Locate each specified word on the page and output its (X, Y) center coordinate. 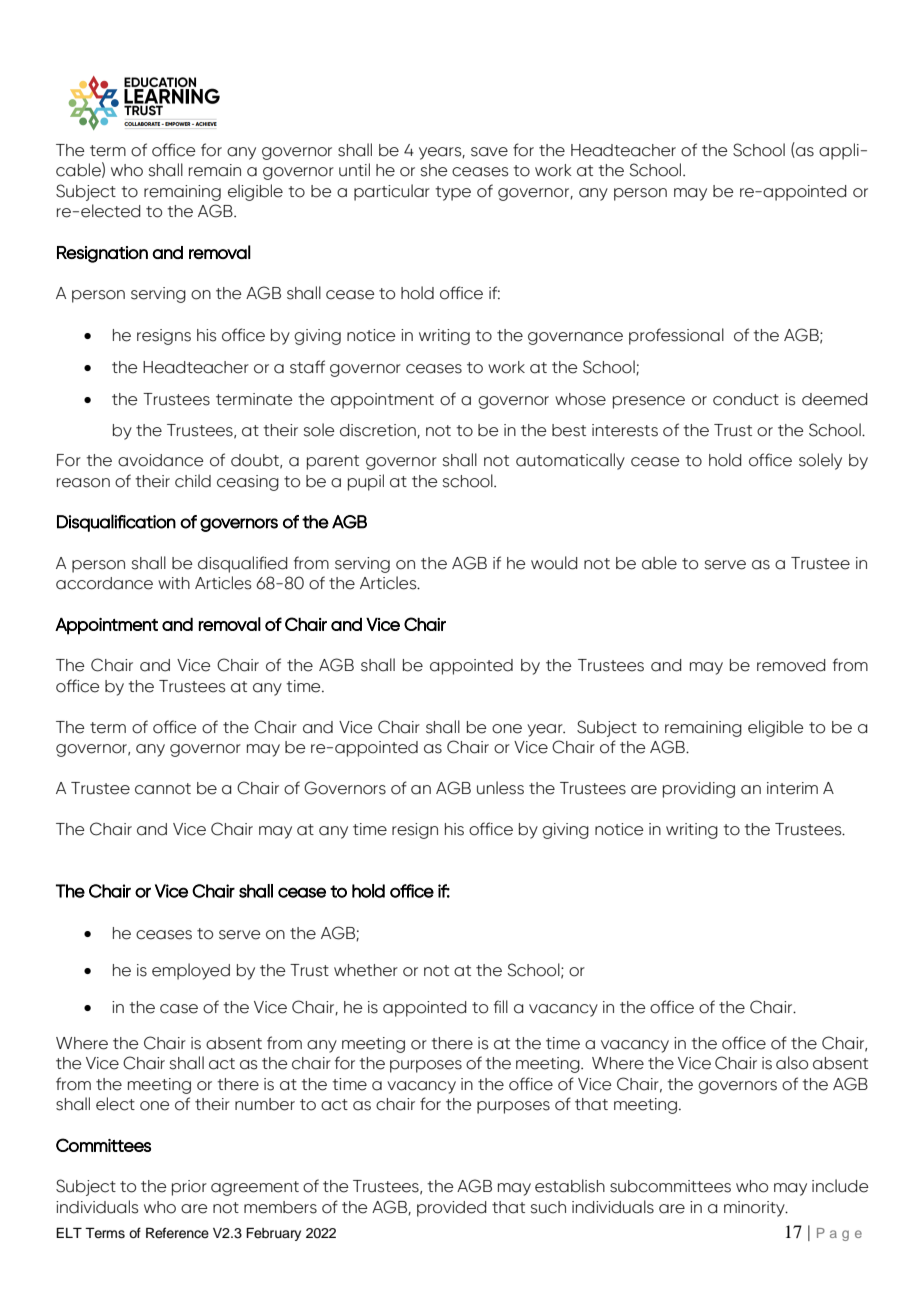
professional (676, 336)
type (453, 193)
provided (452, 1209)
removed (791, 665)
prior (189, 1188)
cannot (163, 789)
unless (500, 788)
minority (755, 1209)
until (354, 170)
